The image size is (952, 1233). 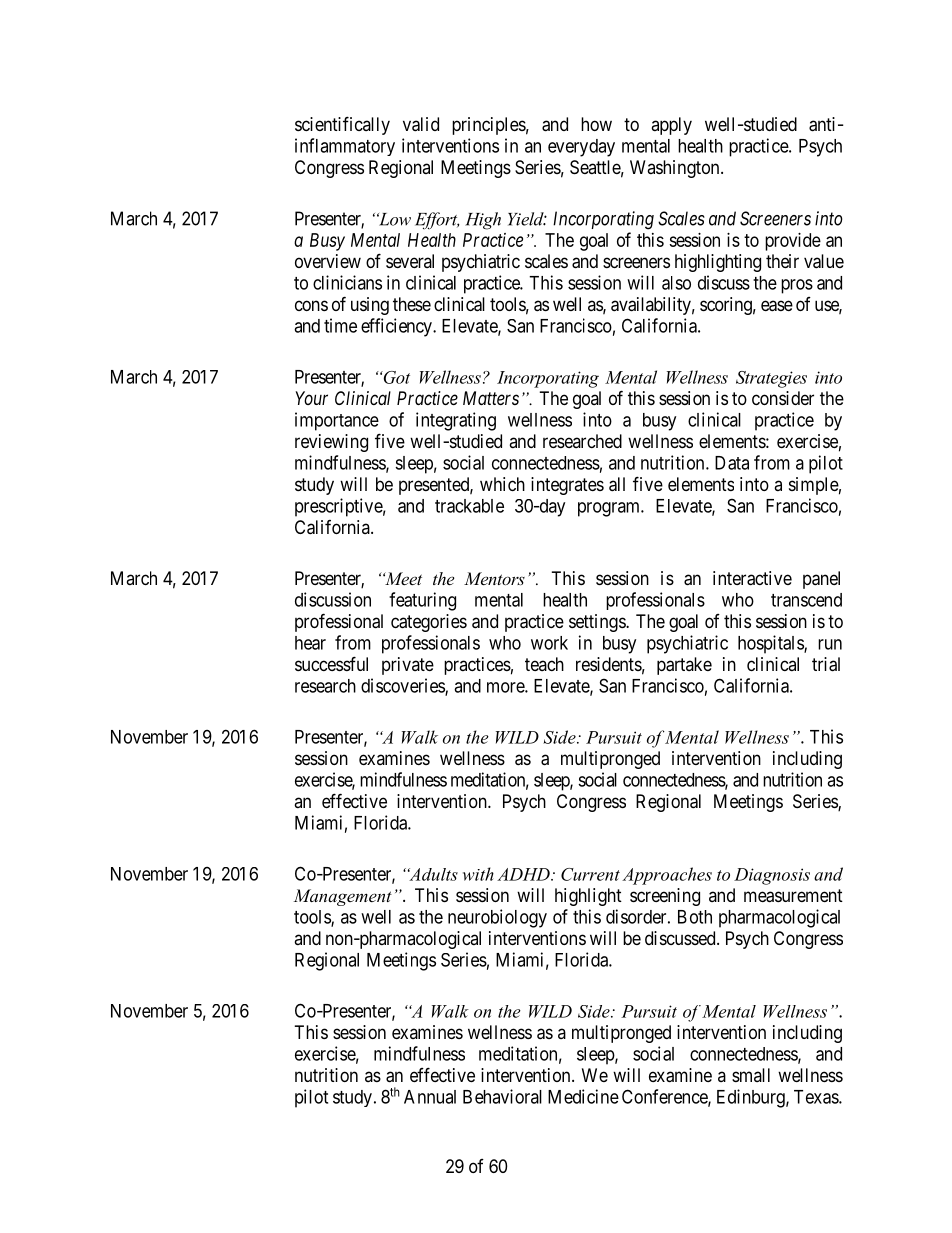 What do you see at coordinates (751, 1075) in the screenshot?
I see `small` at bounding box center [751, 1075].
